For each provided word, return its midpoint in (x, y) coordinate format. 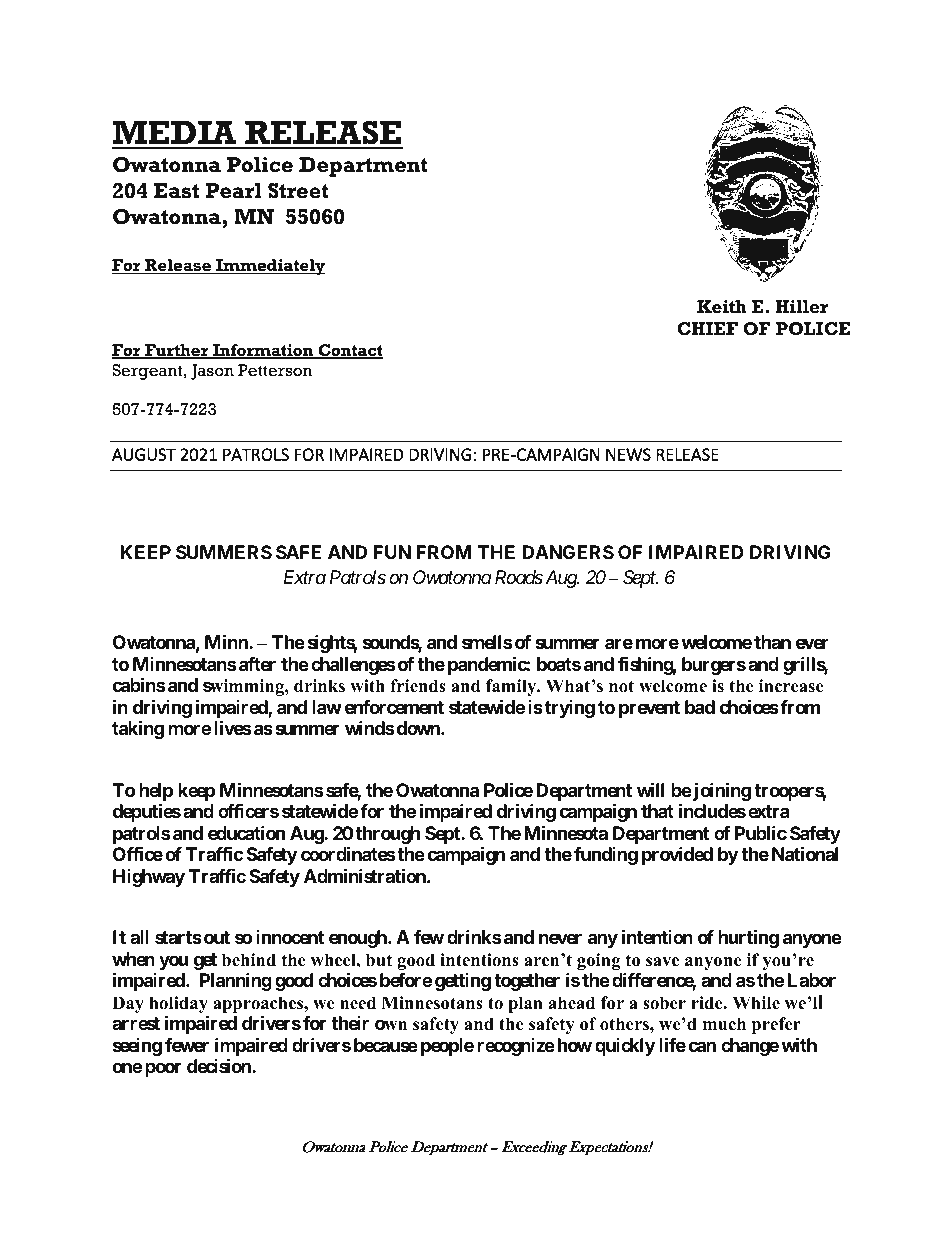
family (512, 687)
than (772, 642)
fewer (187, 1045)
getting (463, 982)
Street (298, 191)
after (257, 664)
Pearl (233, 191)
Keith (722, 306)
